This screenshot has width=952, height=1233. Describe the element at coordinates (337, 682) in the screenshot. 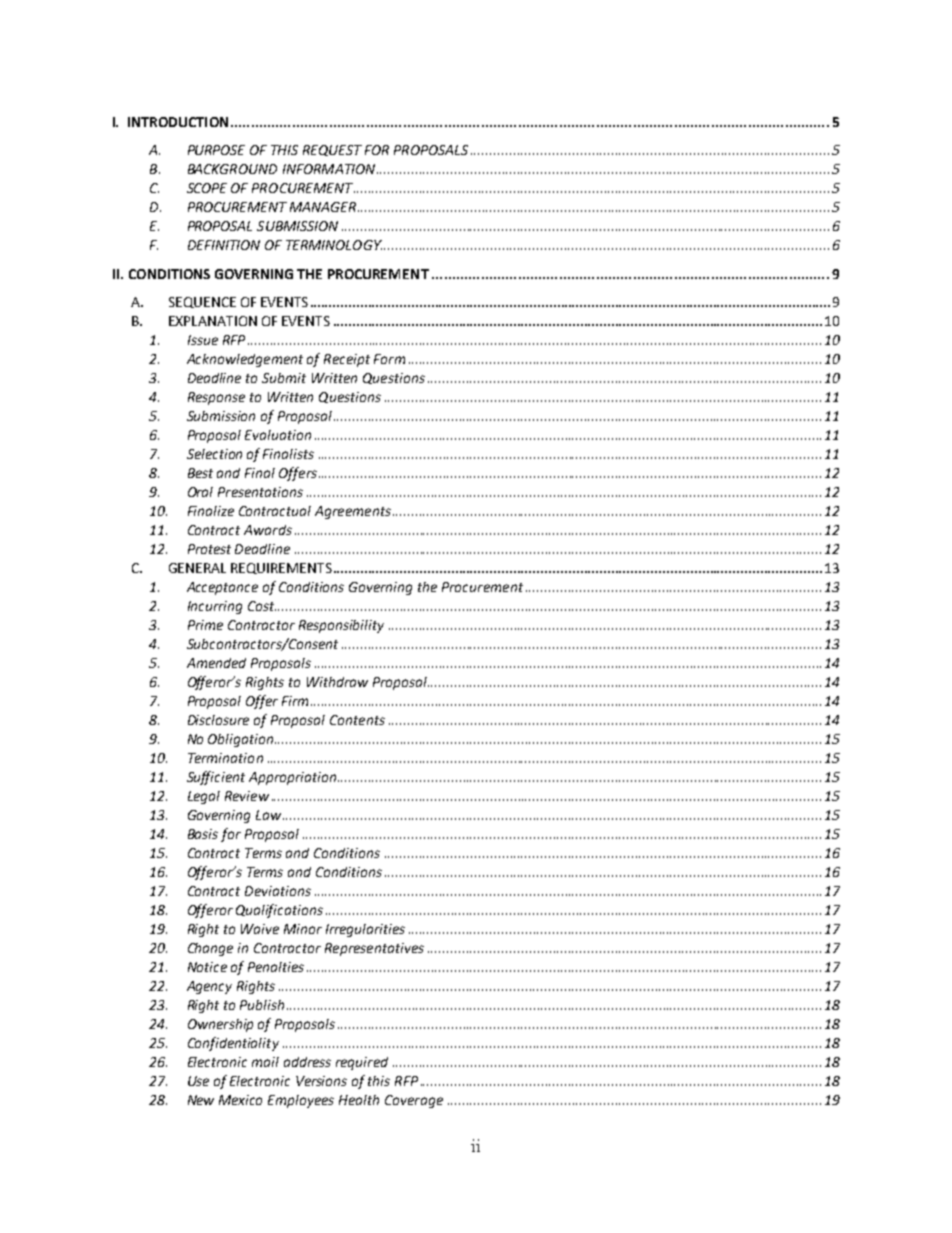

I see `Withdraw` at that location.
